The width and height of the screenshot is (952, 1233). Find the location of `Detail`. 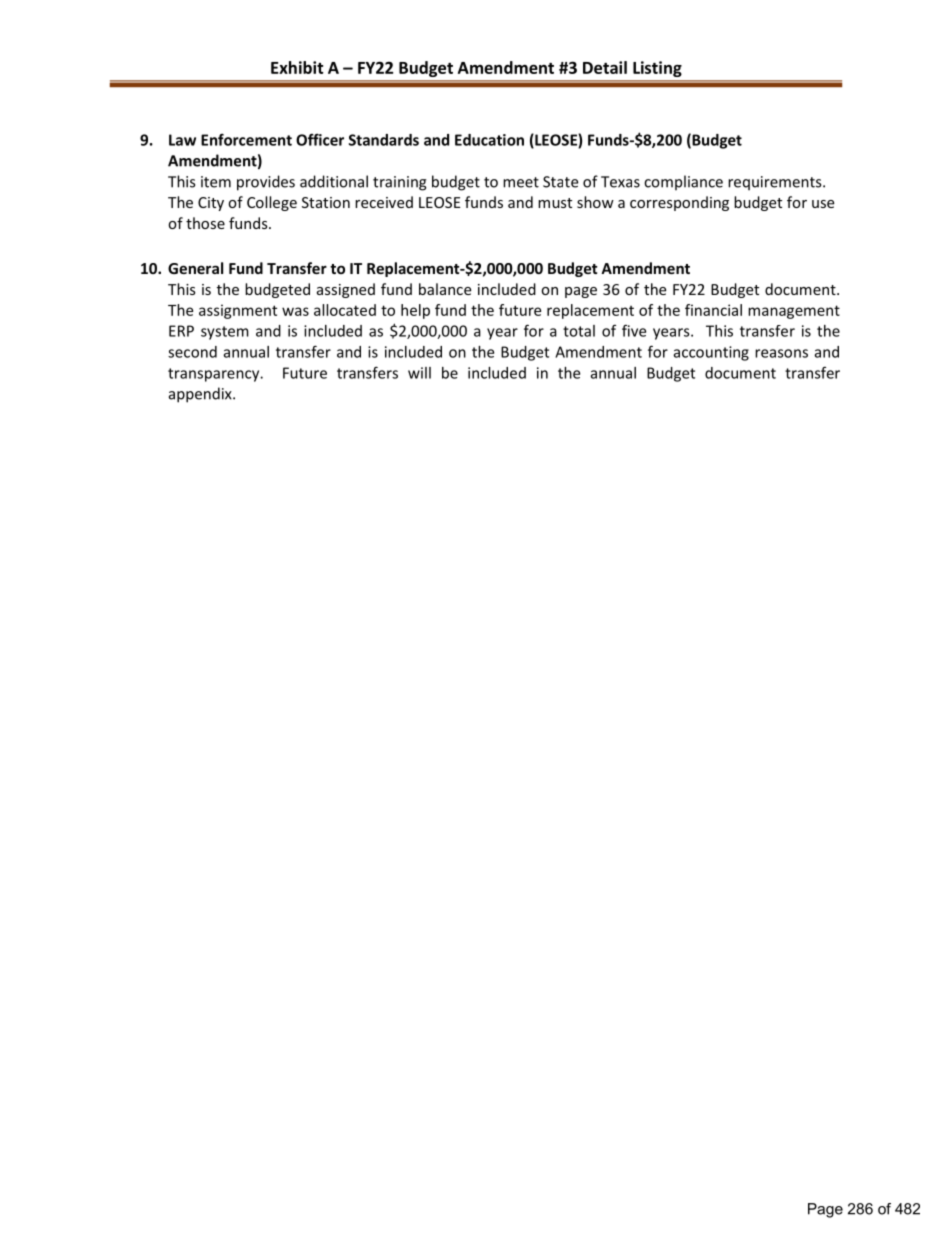

Detail is located at coordinates (605, 67).
